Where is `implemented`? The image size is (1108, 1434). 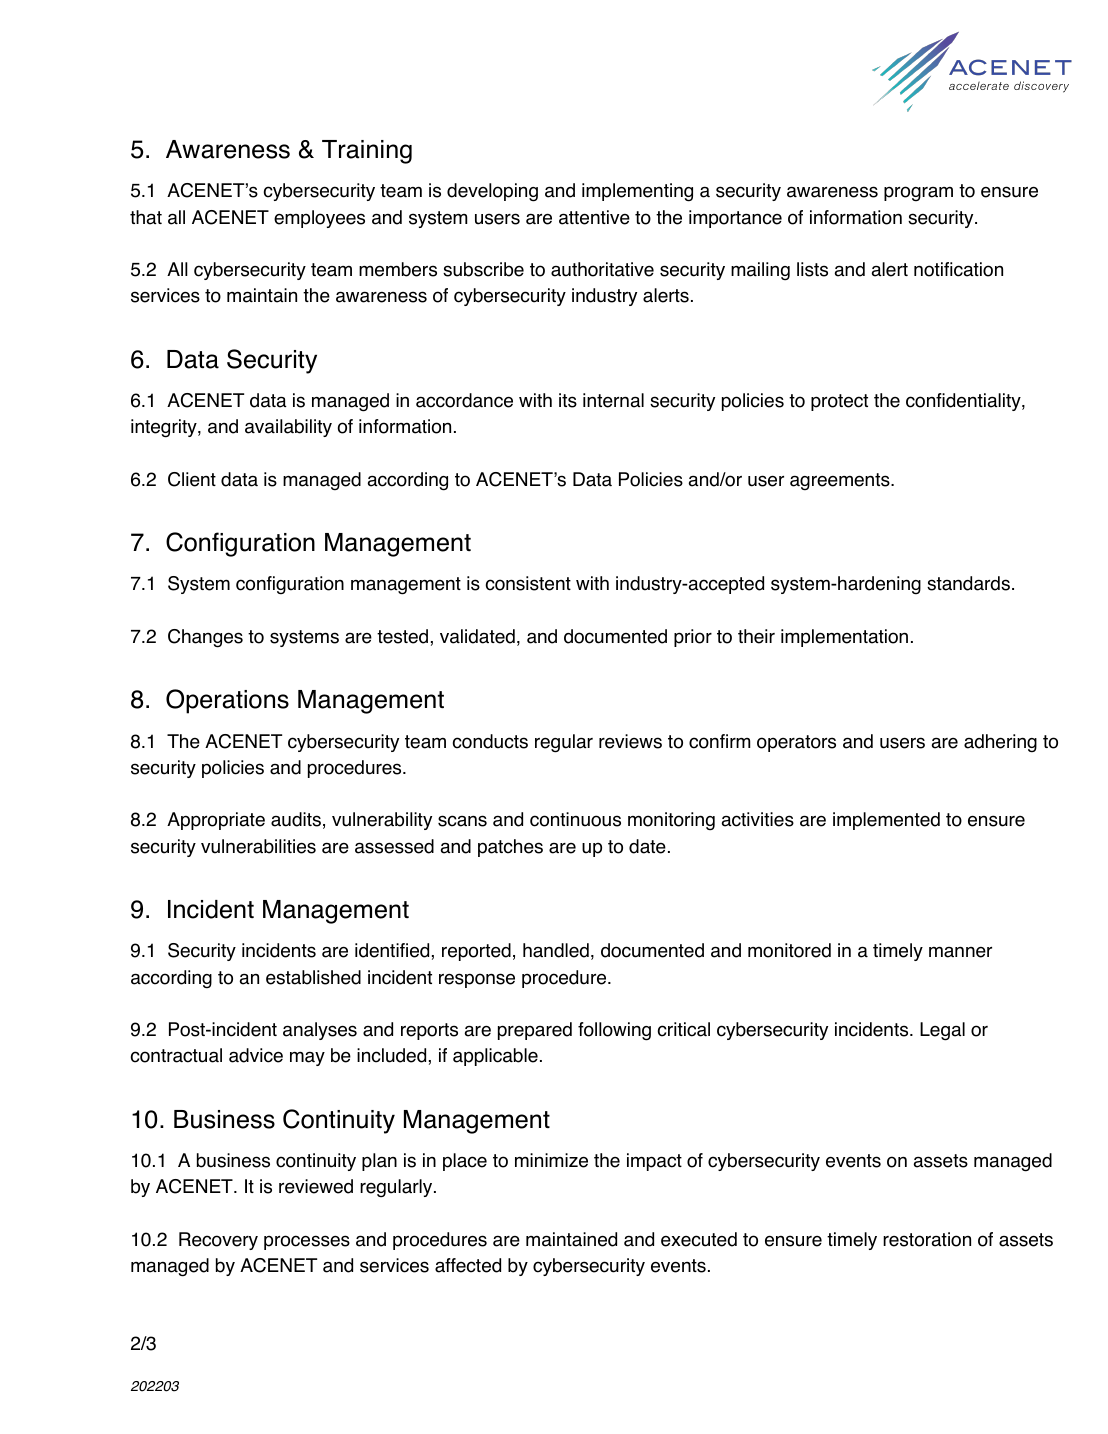 implemented is located at coordinates (886, 821).
